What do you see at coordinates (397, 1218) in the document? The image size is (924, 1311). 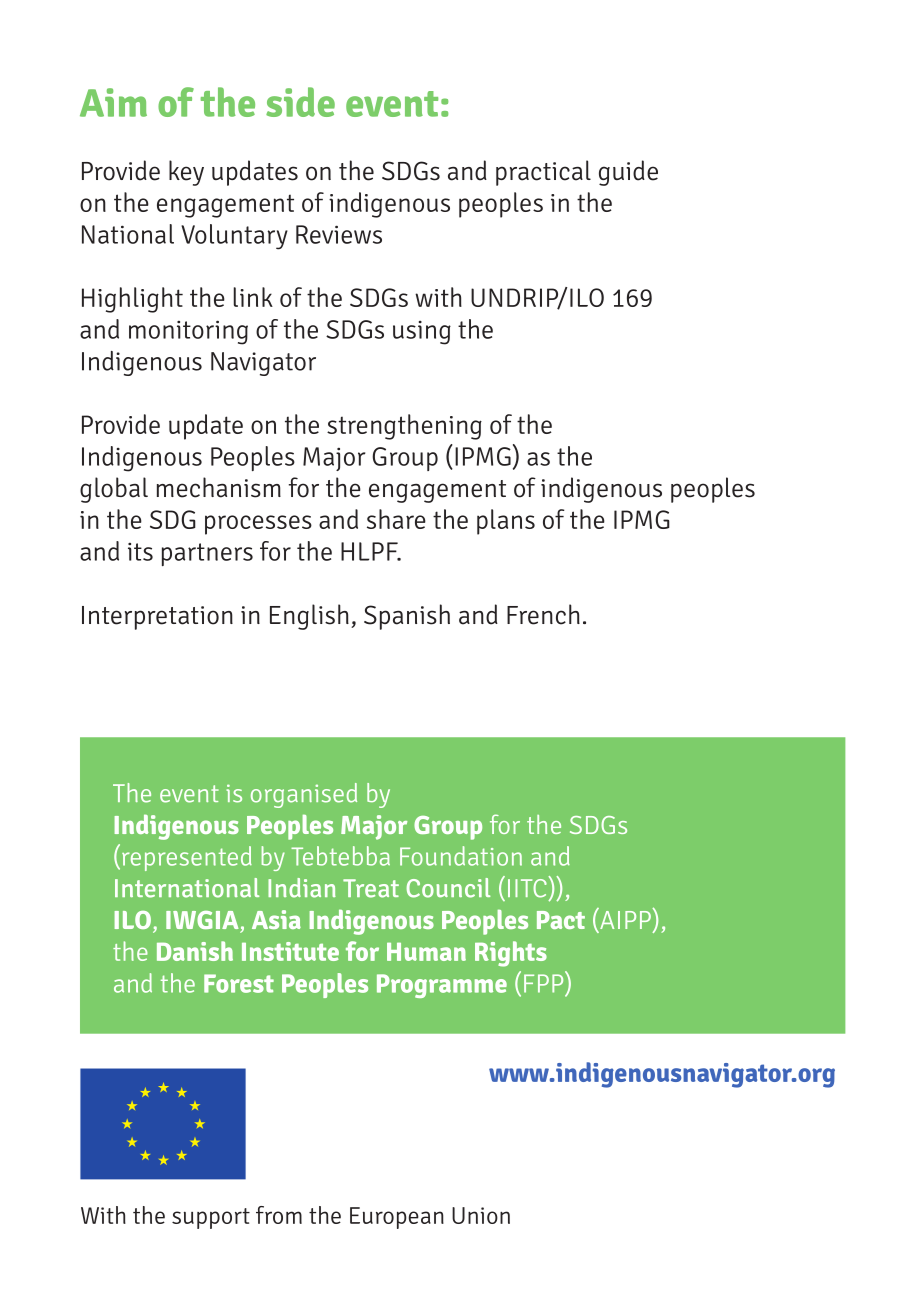 I see `European` at bounding box center [397, 1218].
